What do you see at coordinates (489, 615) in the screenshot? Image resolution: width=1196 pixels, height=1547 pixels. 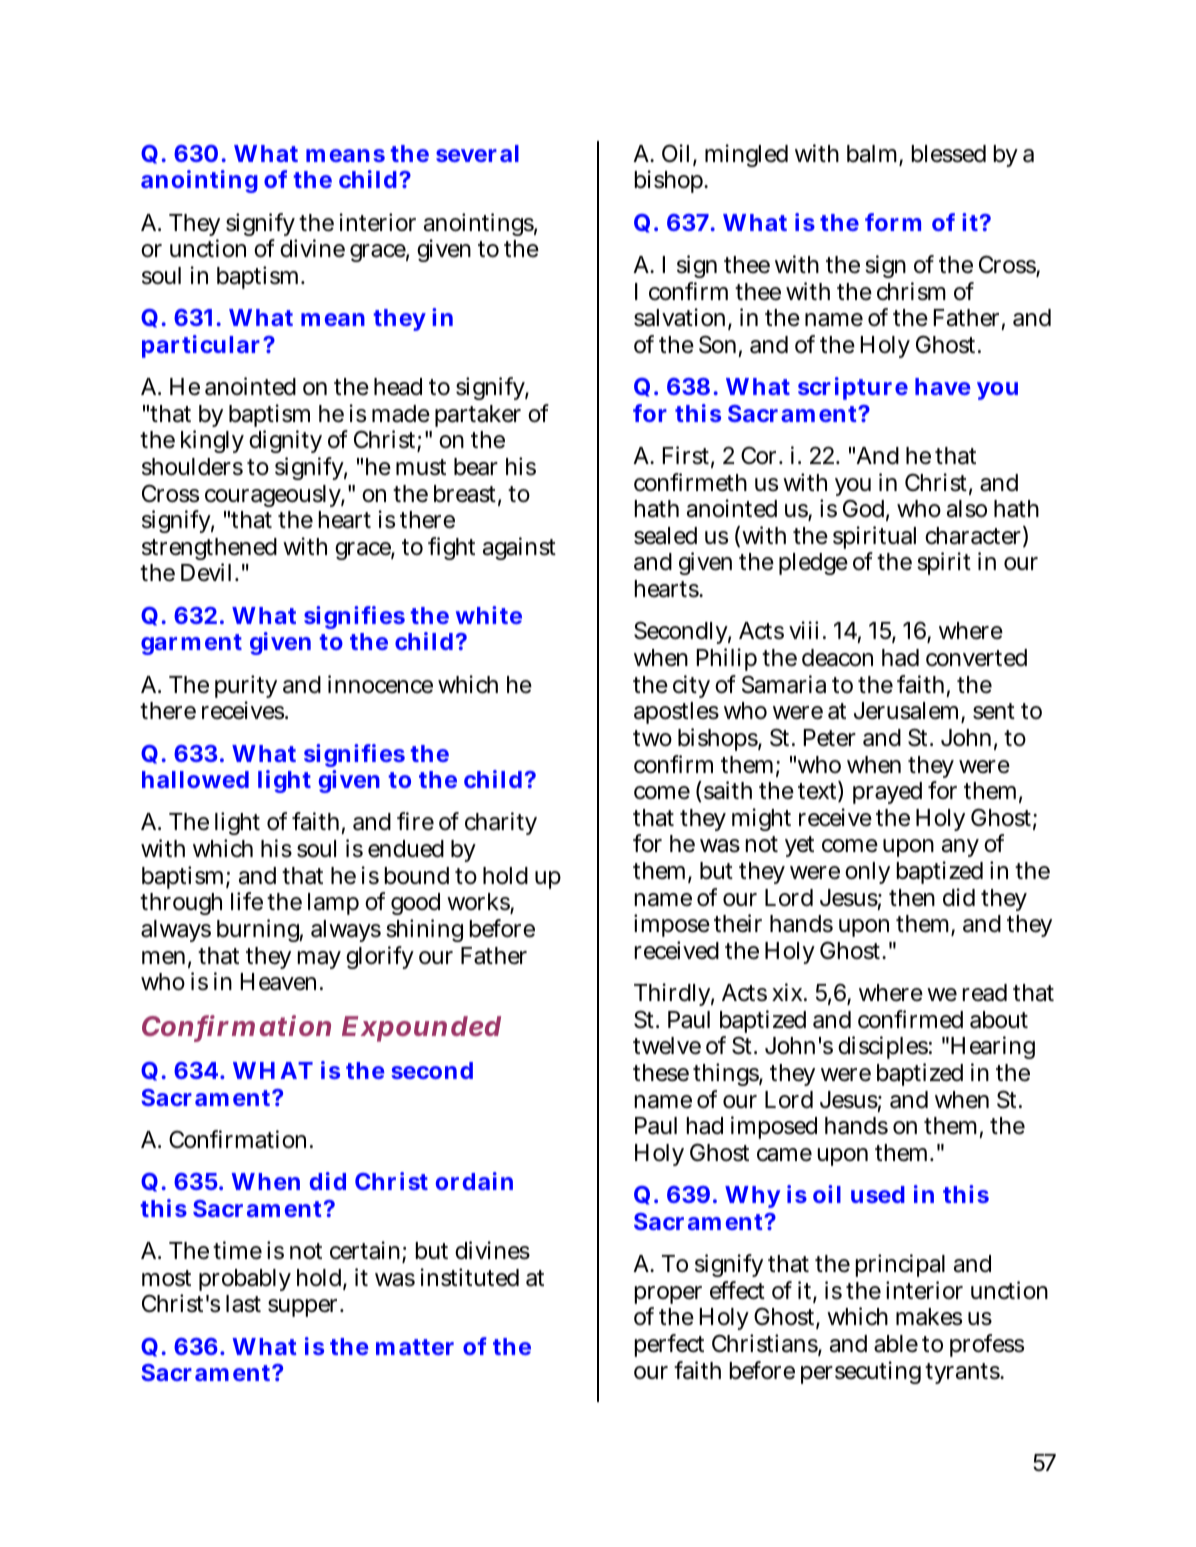 I see `white` at bounding box center [489, 615].
